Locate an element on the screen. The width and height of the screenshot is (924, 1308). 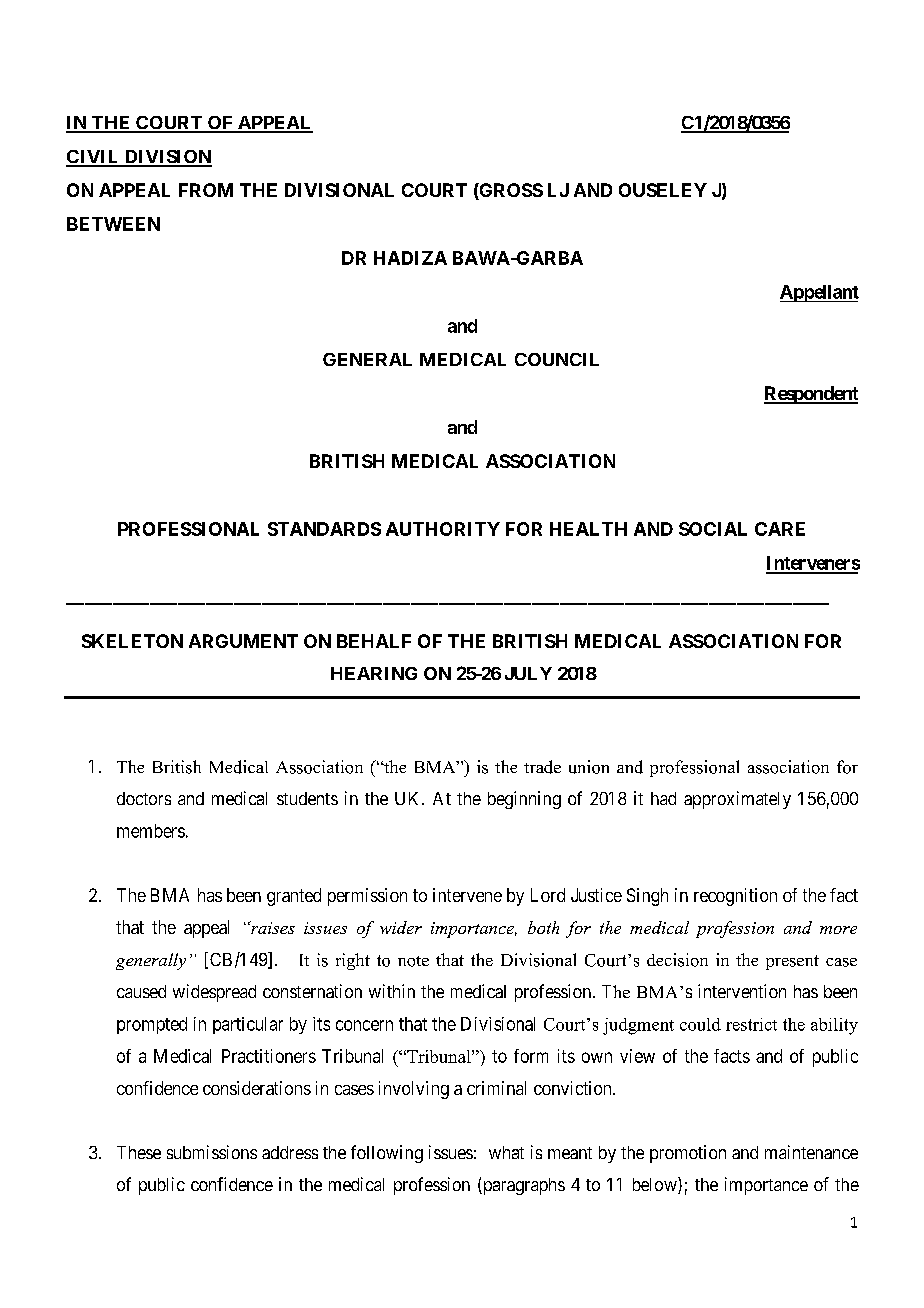
CARE is located at coordinates (780, 529).
